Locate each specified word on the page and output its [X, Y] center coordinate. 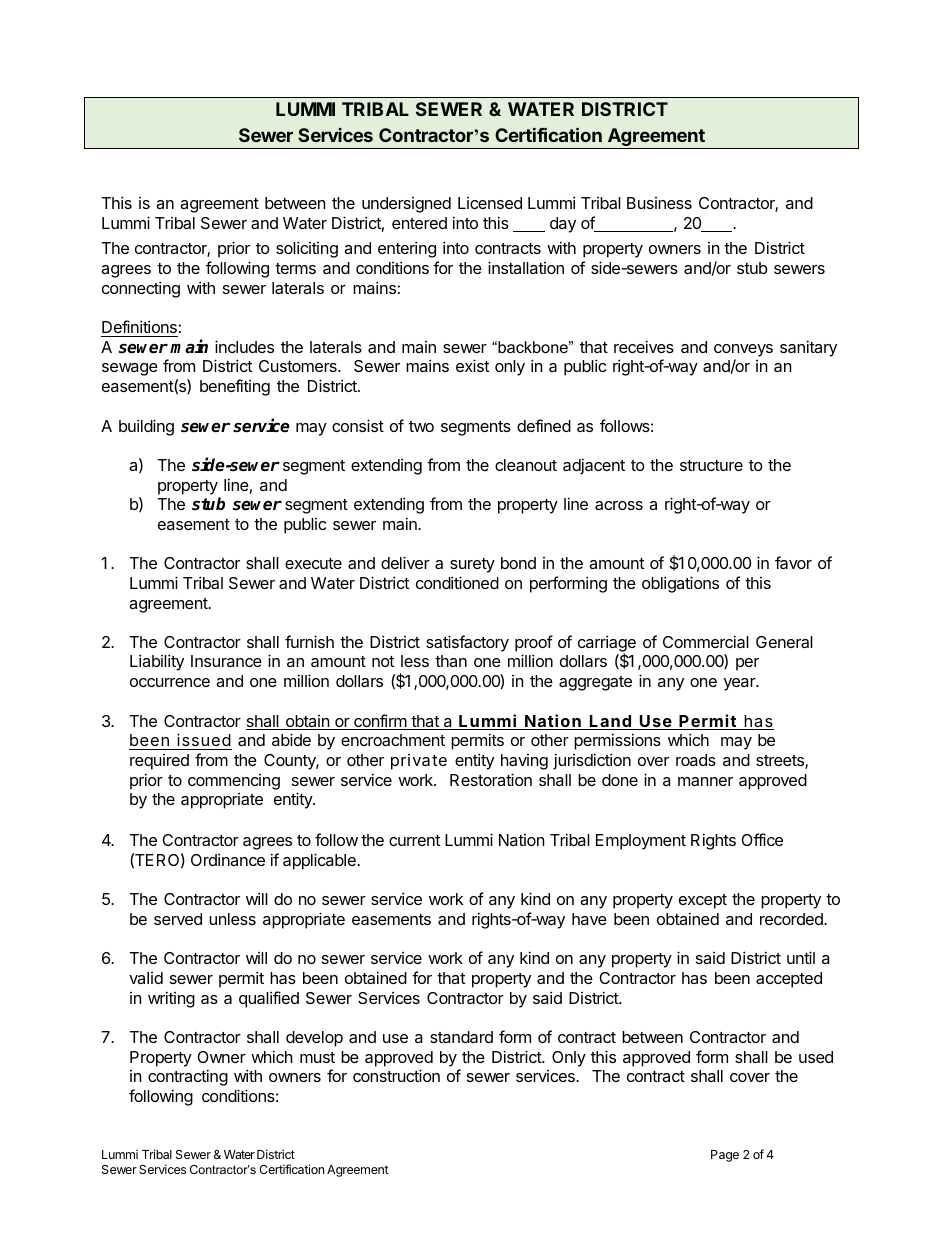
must [317, 1057]
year [741, 684]
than [451, 661]
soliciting [307, 249]
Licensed [490, 203]
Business [659, 203]
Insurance [226, 661]
